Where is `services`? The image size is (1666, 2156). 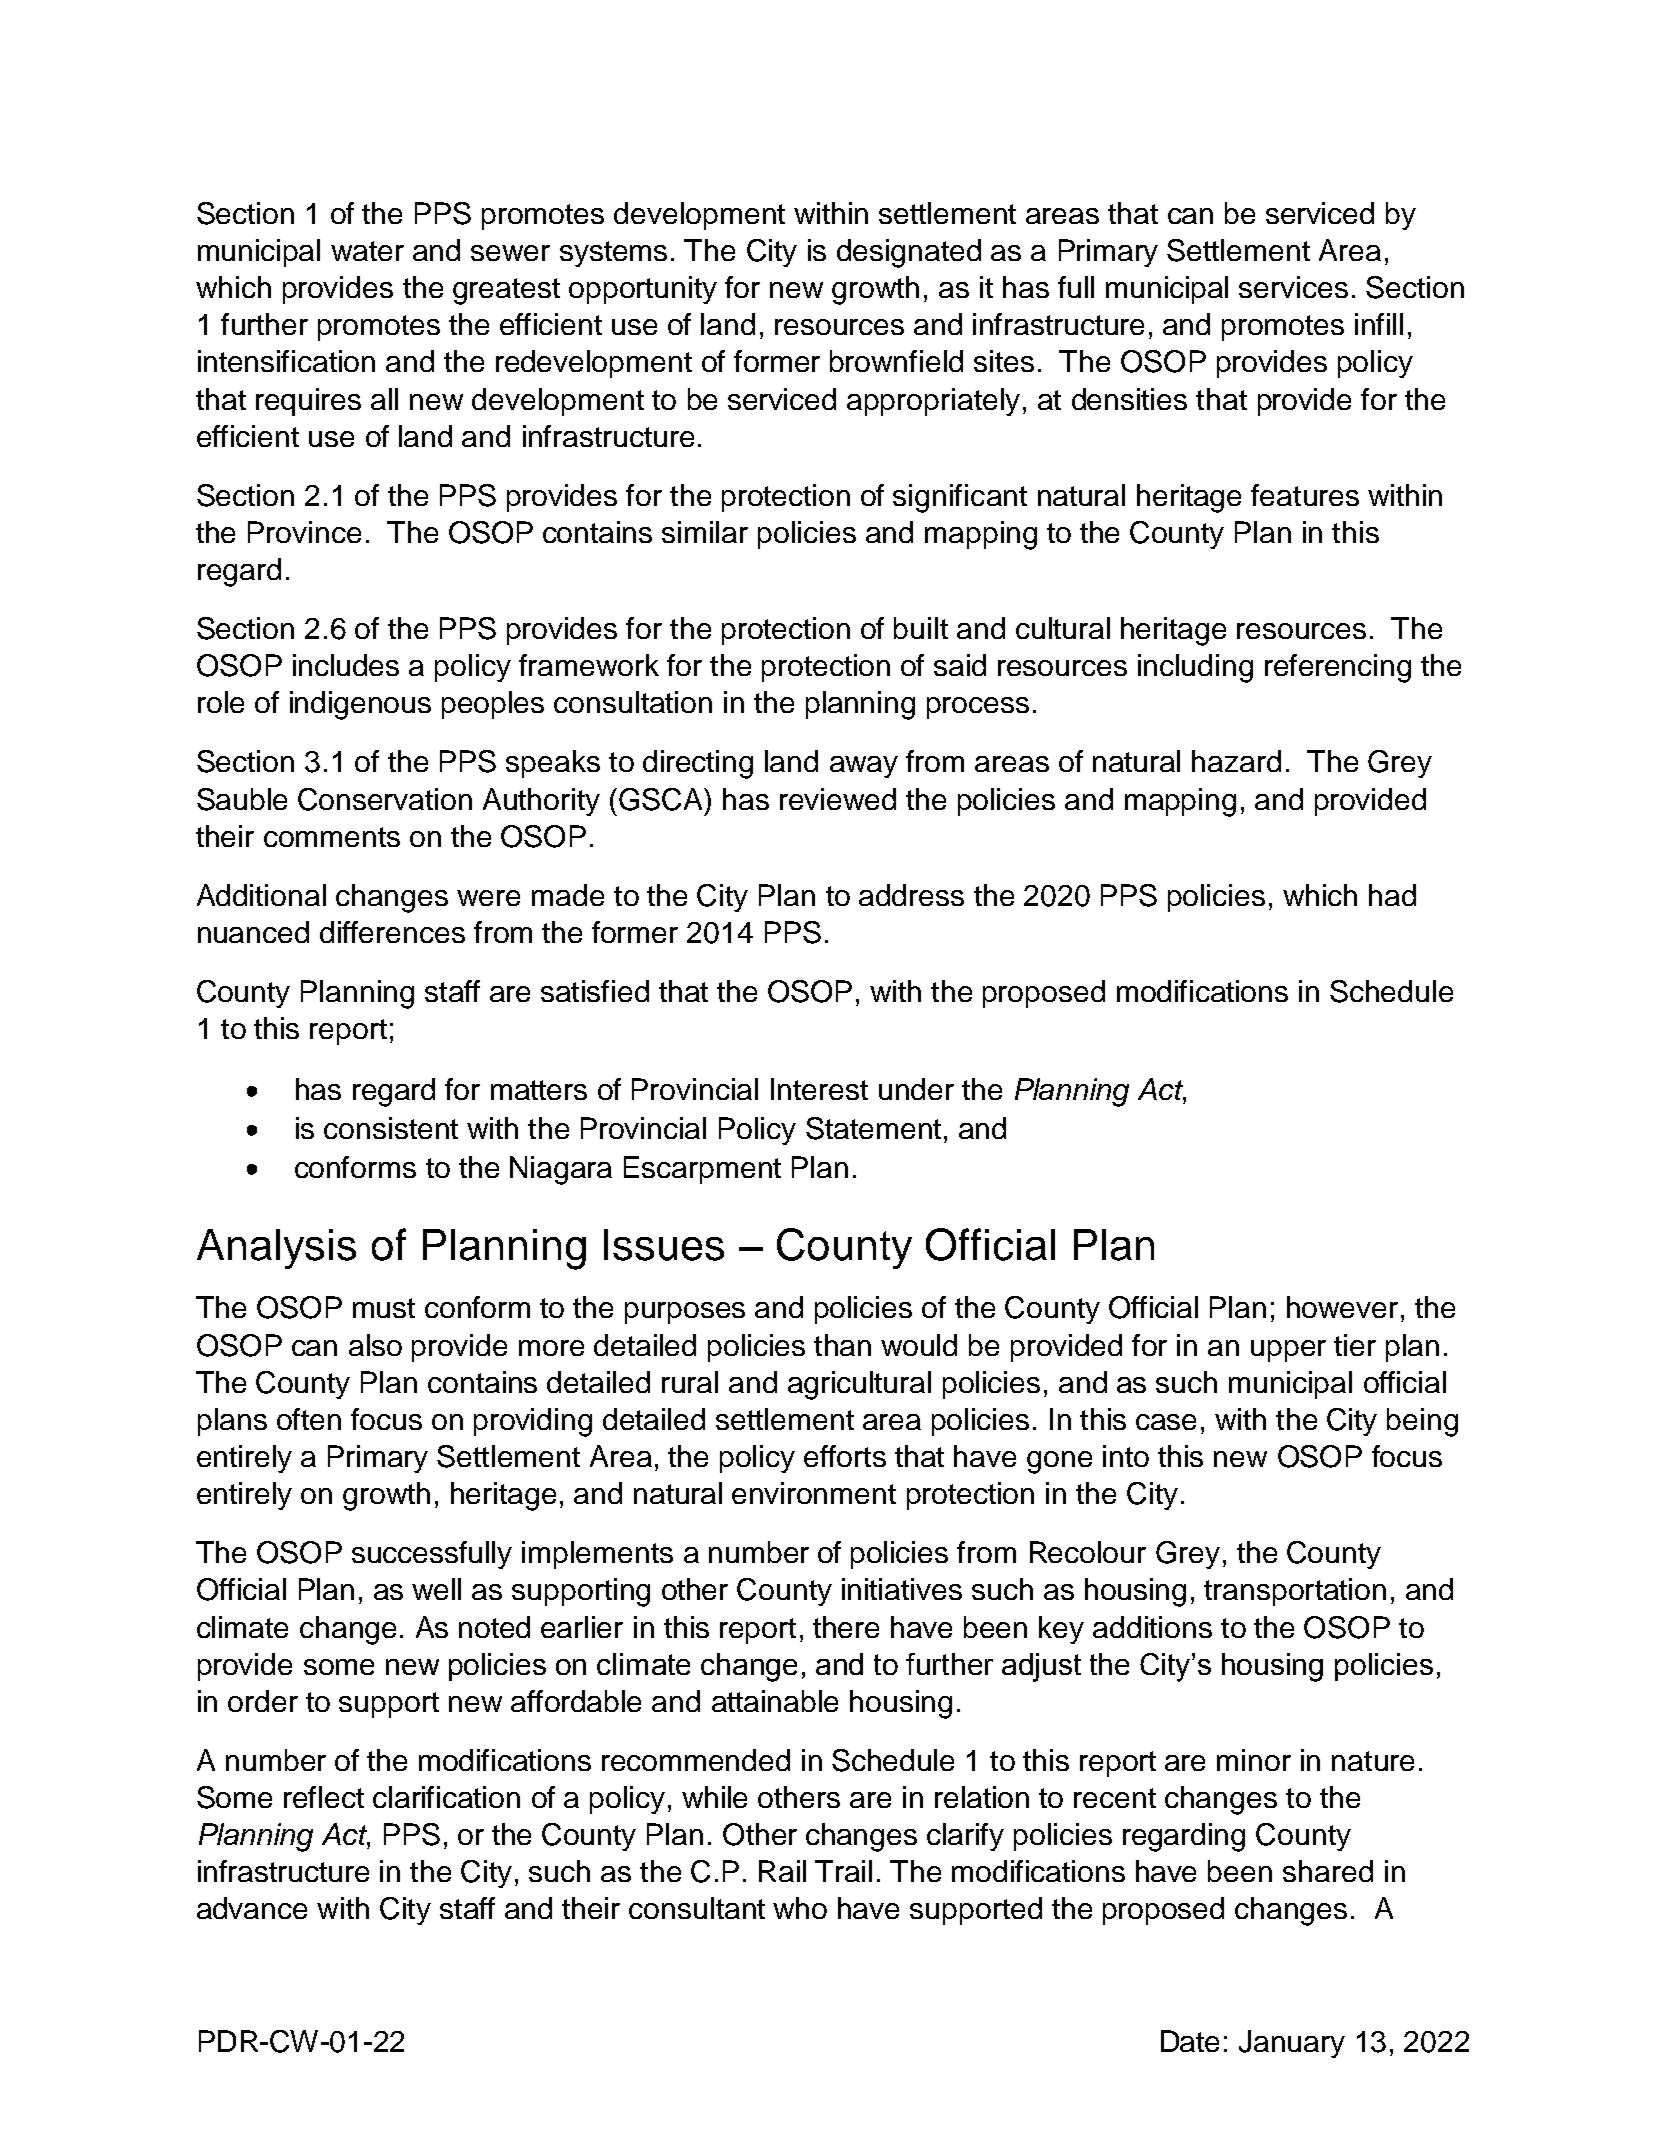
services is located at coordinates (1293, 287).
